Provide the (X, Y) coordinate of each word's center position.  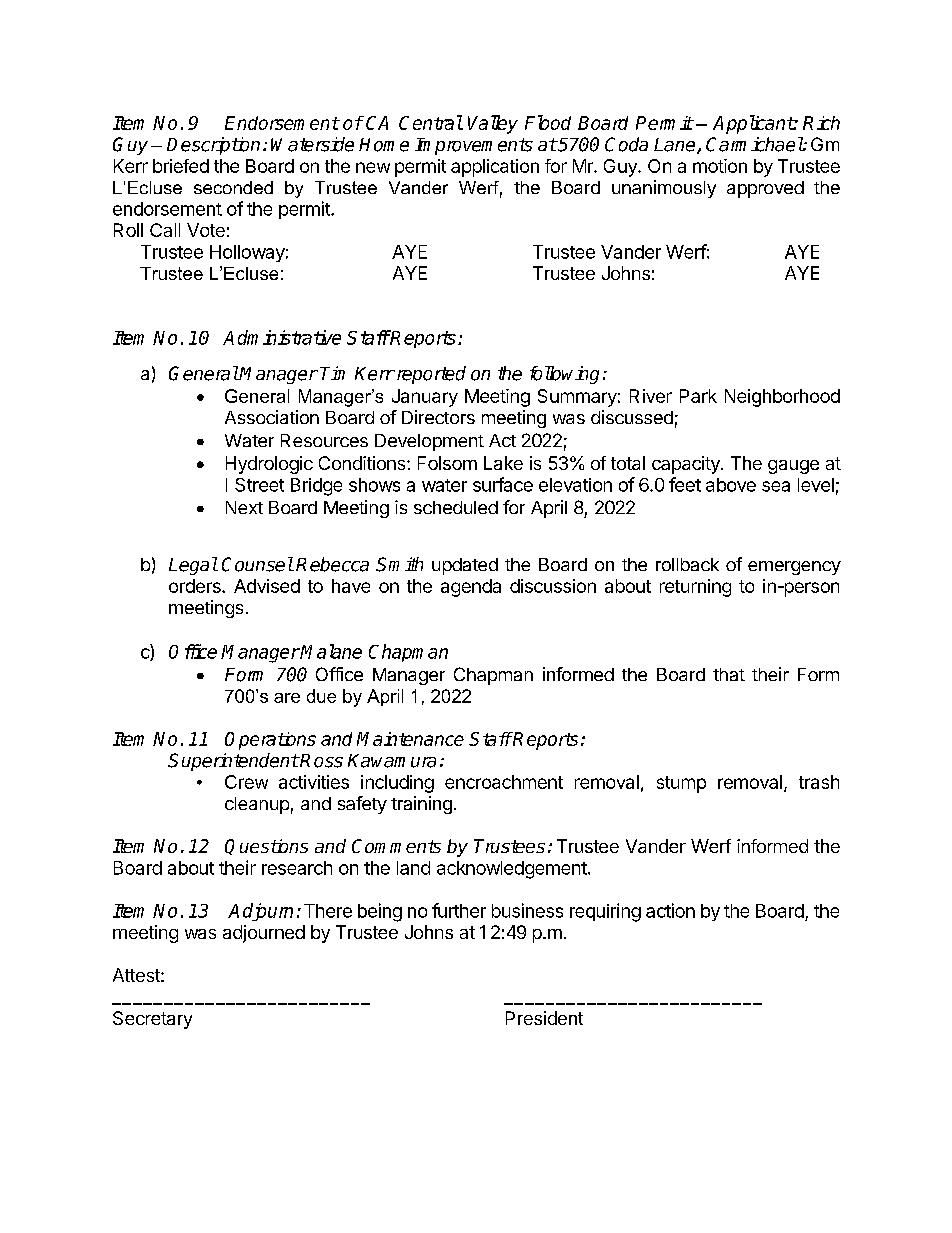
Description (213, 146)
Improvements (474, 146)
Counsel (257, 564)
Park (698, 396)
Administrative (282, 337)
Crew (246, 782)
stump (681, 784)
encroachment (504, 782)
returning (695, 588)
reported (430, 375)
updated (465, 566)
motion (720, 166)
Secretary (152, 1020)
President (544, 1018)
